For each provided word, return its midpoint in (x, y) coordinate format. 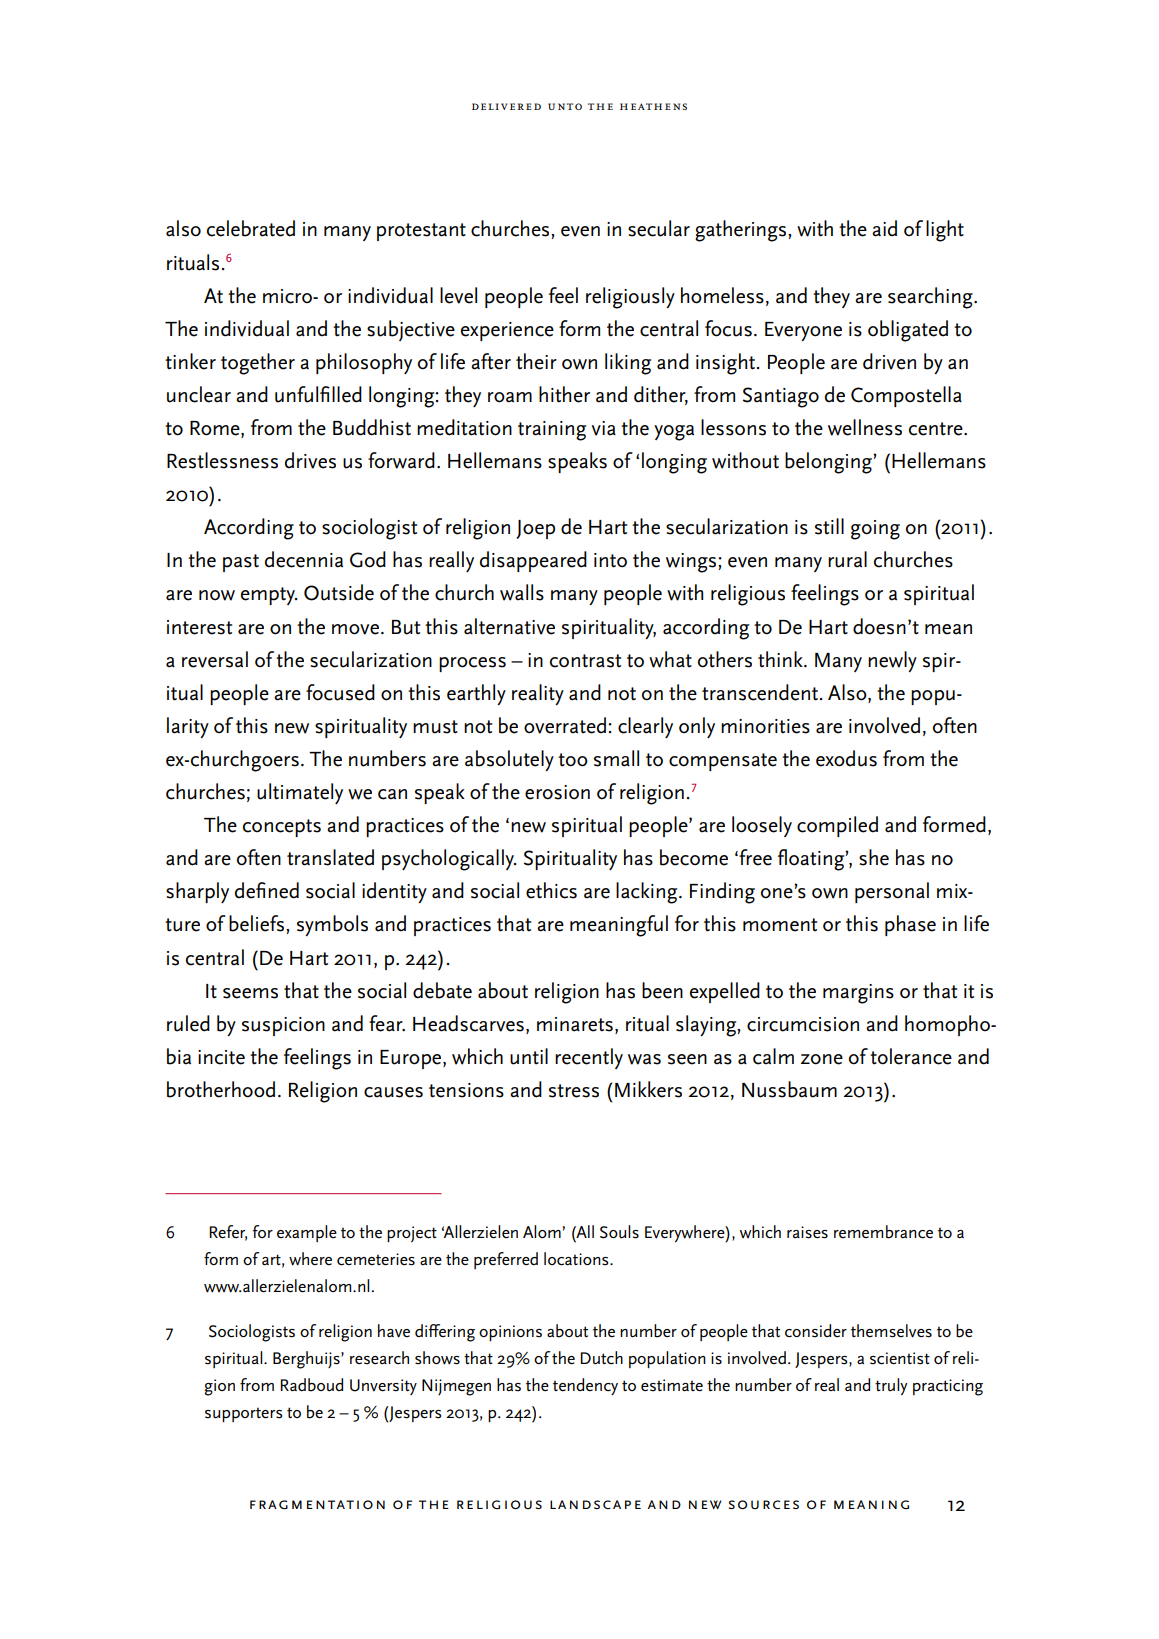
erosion (557, 792)
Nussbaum (789, 1089)
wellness (865, 427)
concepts (282, 828)
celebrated (251, 228)
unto (565, 106)
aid (884, 228)
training (552, 431)
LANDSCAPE (595, 1504)
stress (574, 1091)
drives (310, 460)
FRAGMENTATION (317, 1504)
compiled (837, 826)
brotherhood (221, 1089)
